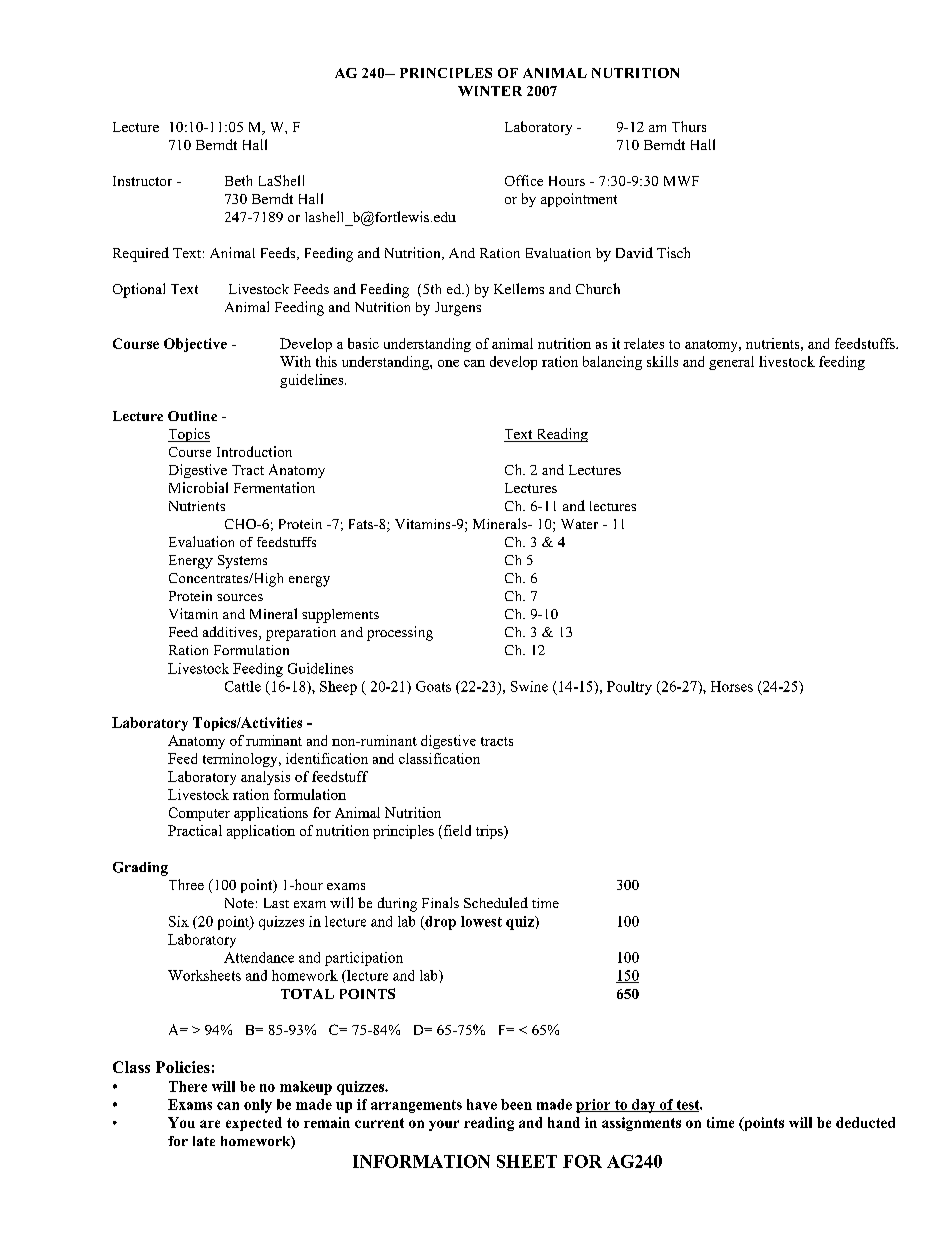 The height and width of the screenshot is (1233, 952). Describe the element at coordinates (238, 180) in the screenshot. I see `Beth` at that location.
